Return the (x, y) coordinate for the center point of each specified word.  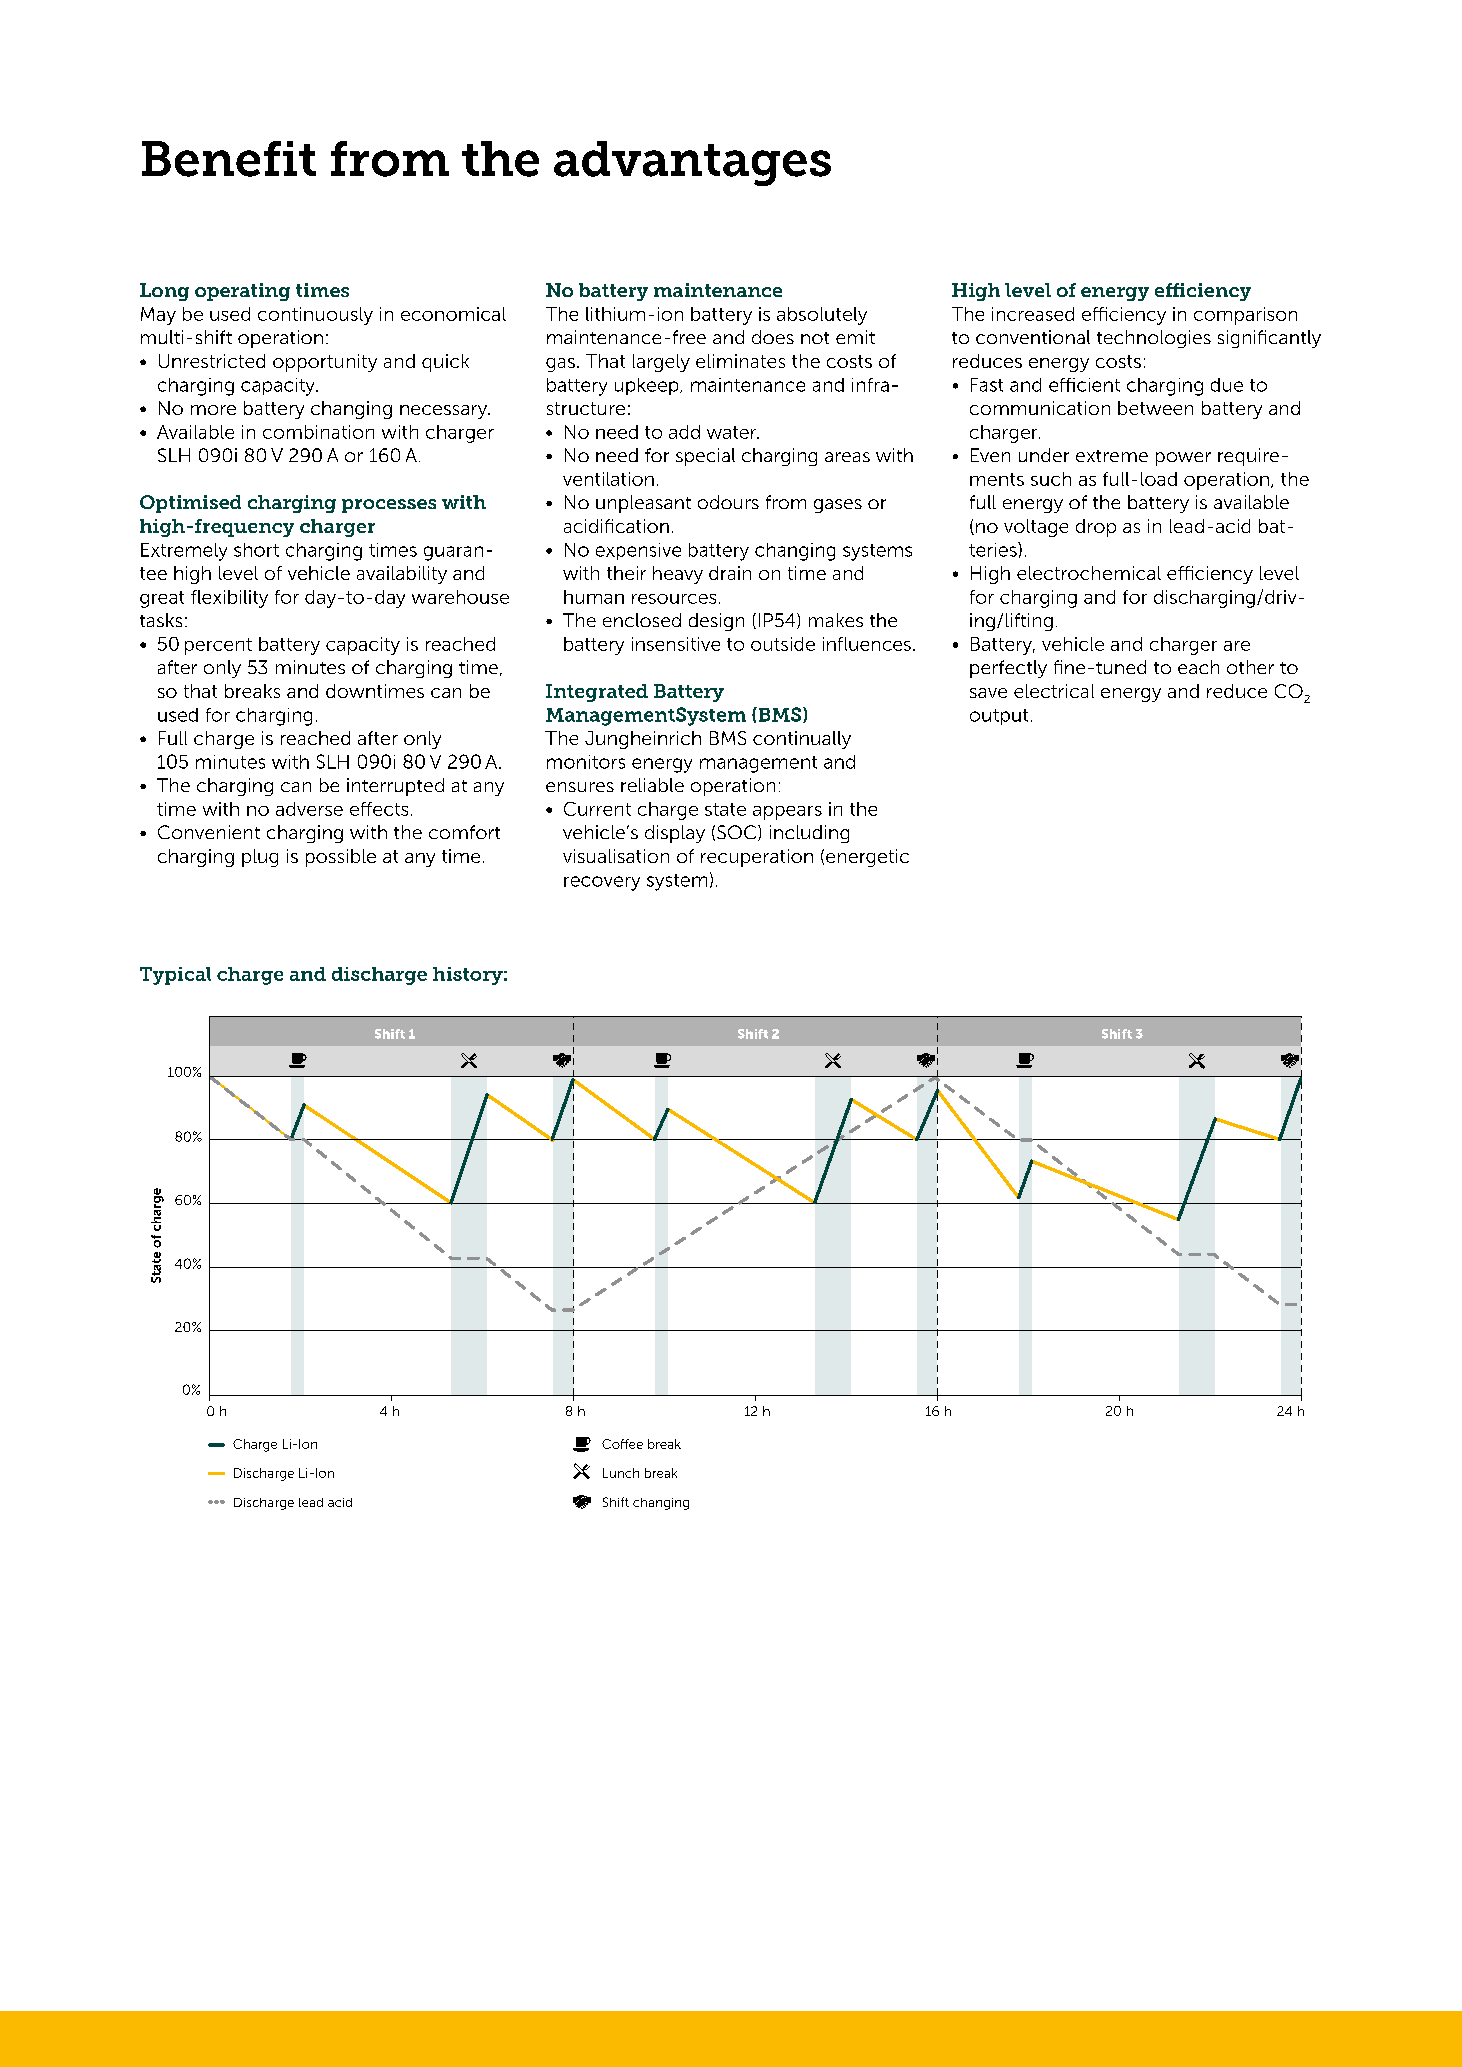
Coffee (622, 1444)
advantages (692, 163)
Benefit (229, 159)
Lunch (621, 1473)
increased (1033, 314)
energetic (867, 858)
